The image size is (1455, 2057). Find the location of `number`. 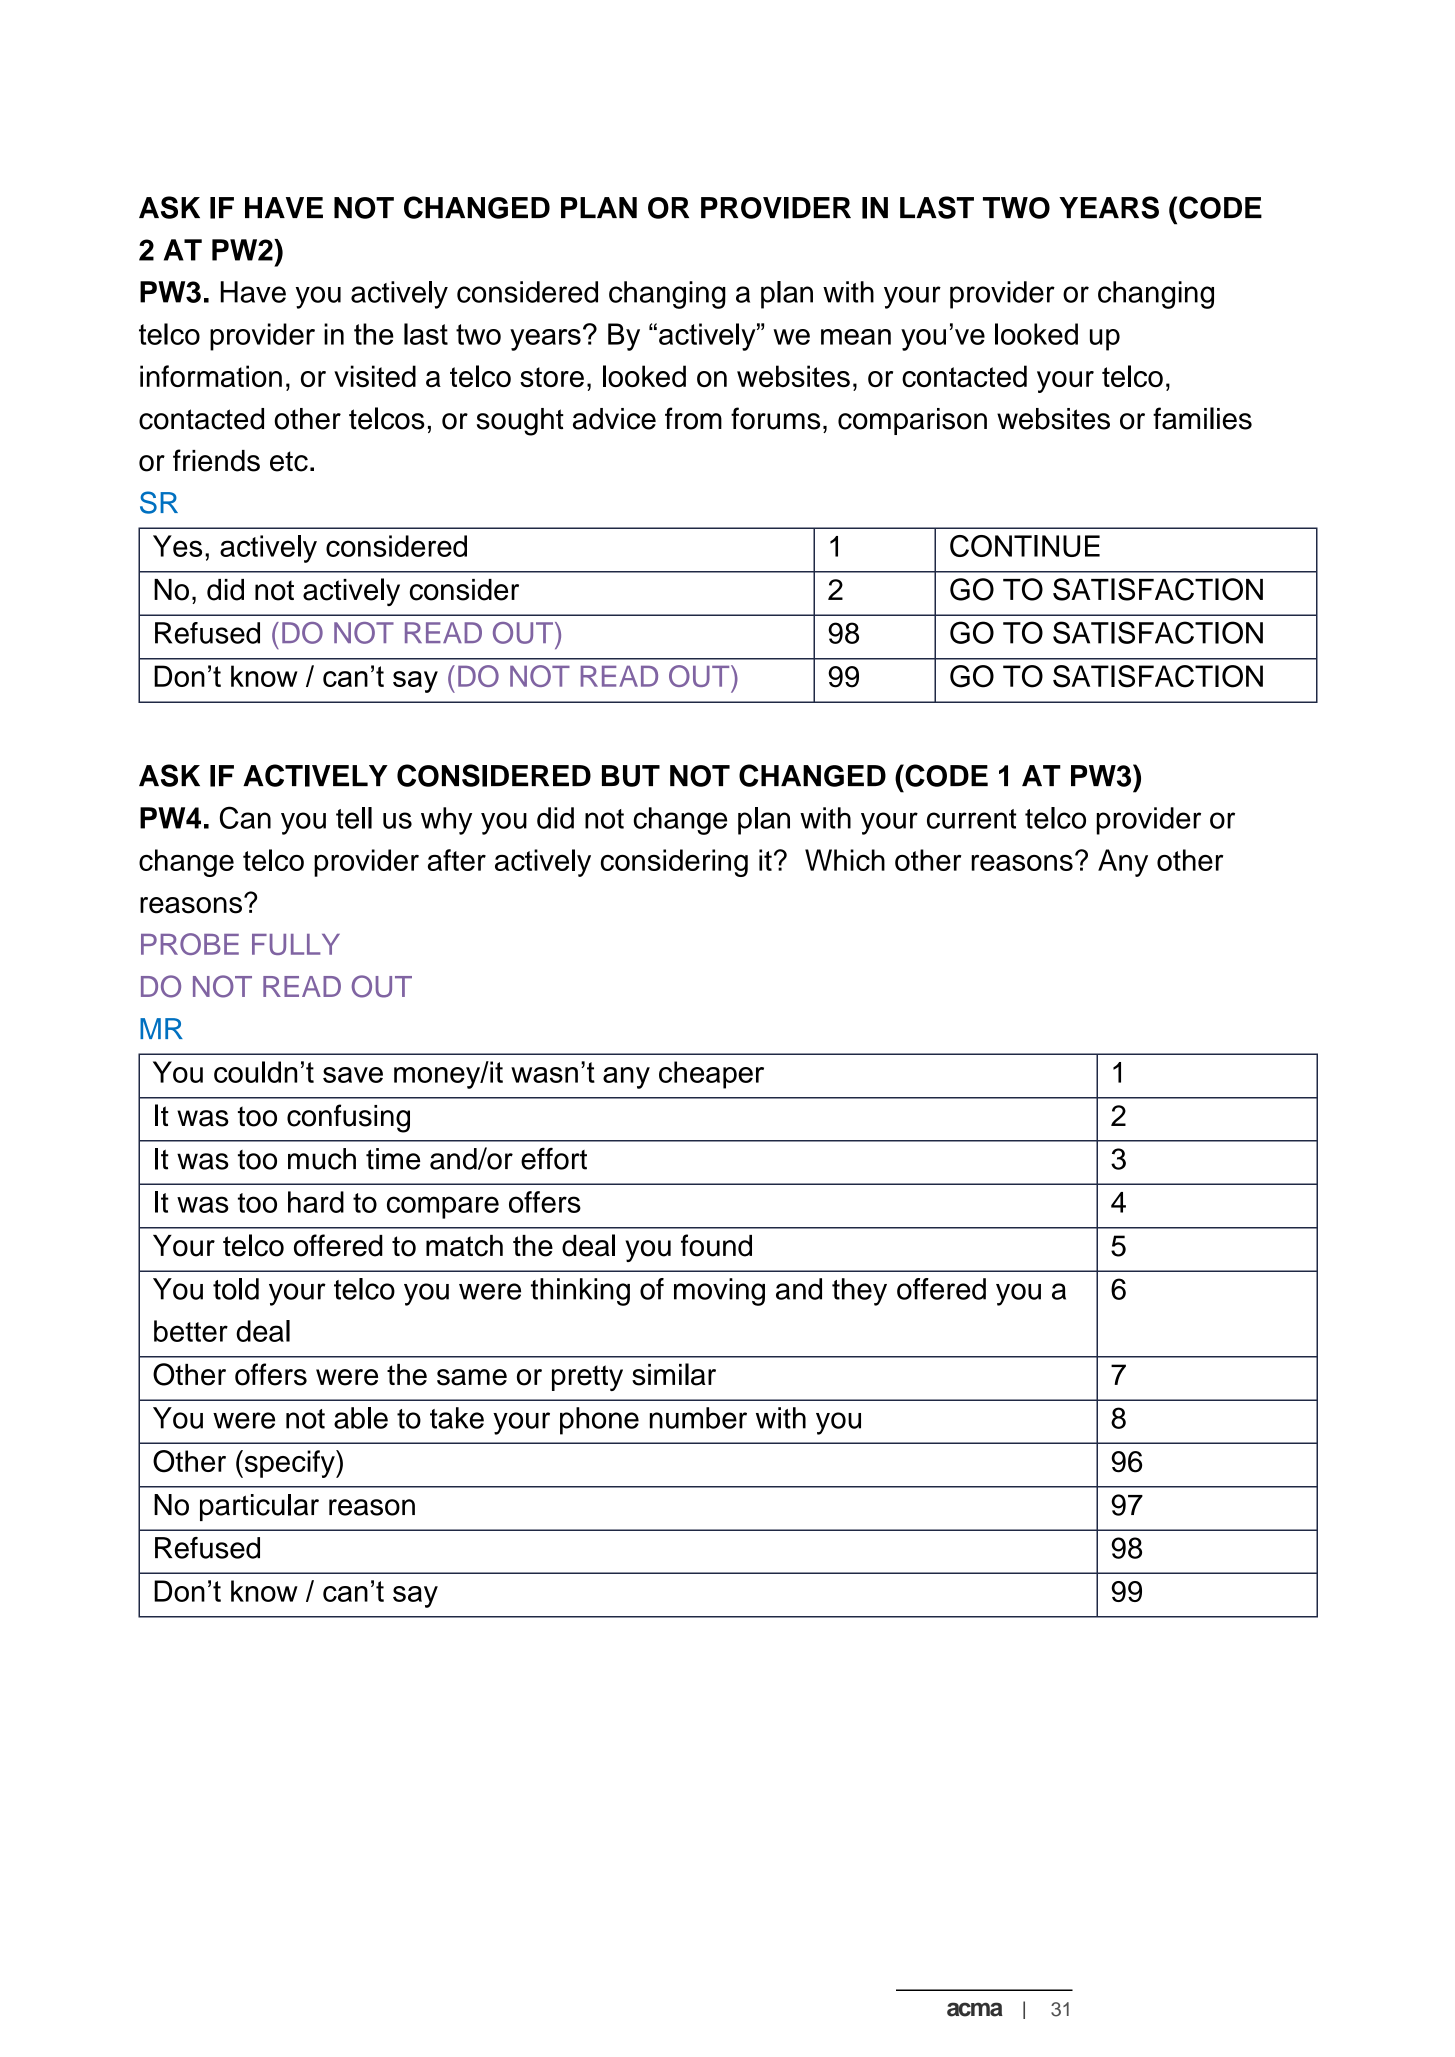

number is located at coordinates (698, 1418).
